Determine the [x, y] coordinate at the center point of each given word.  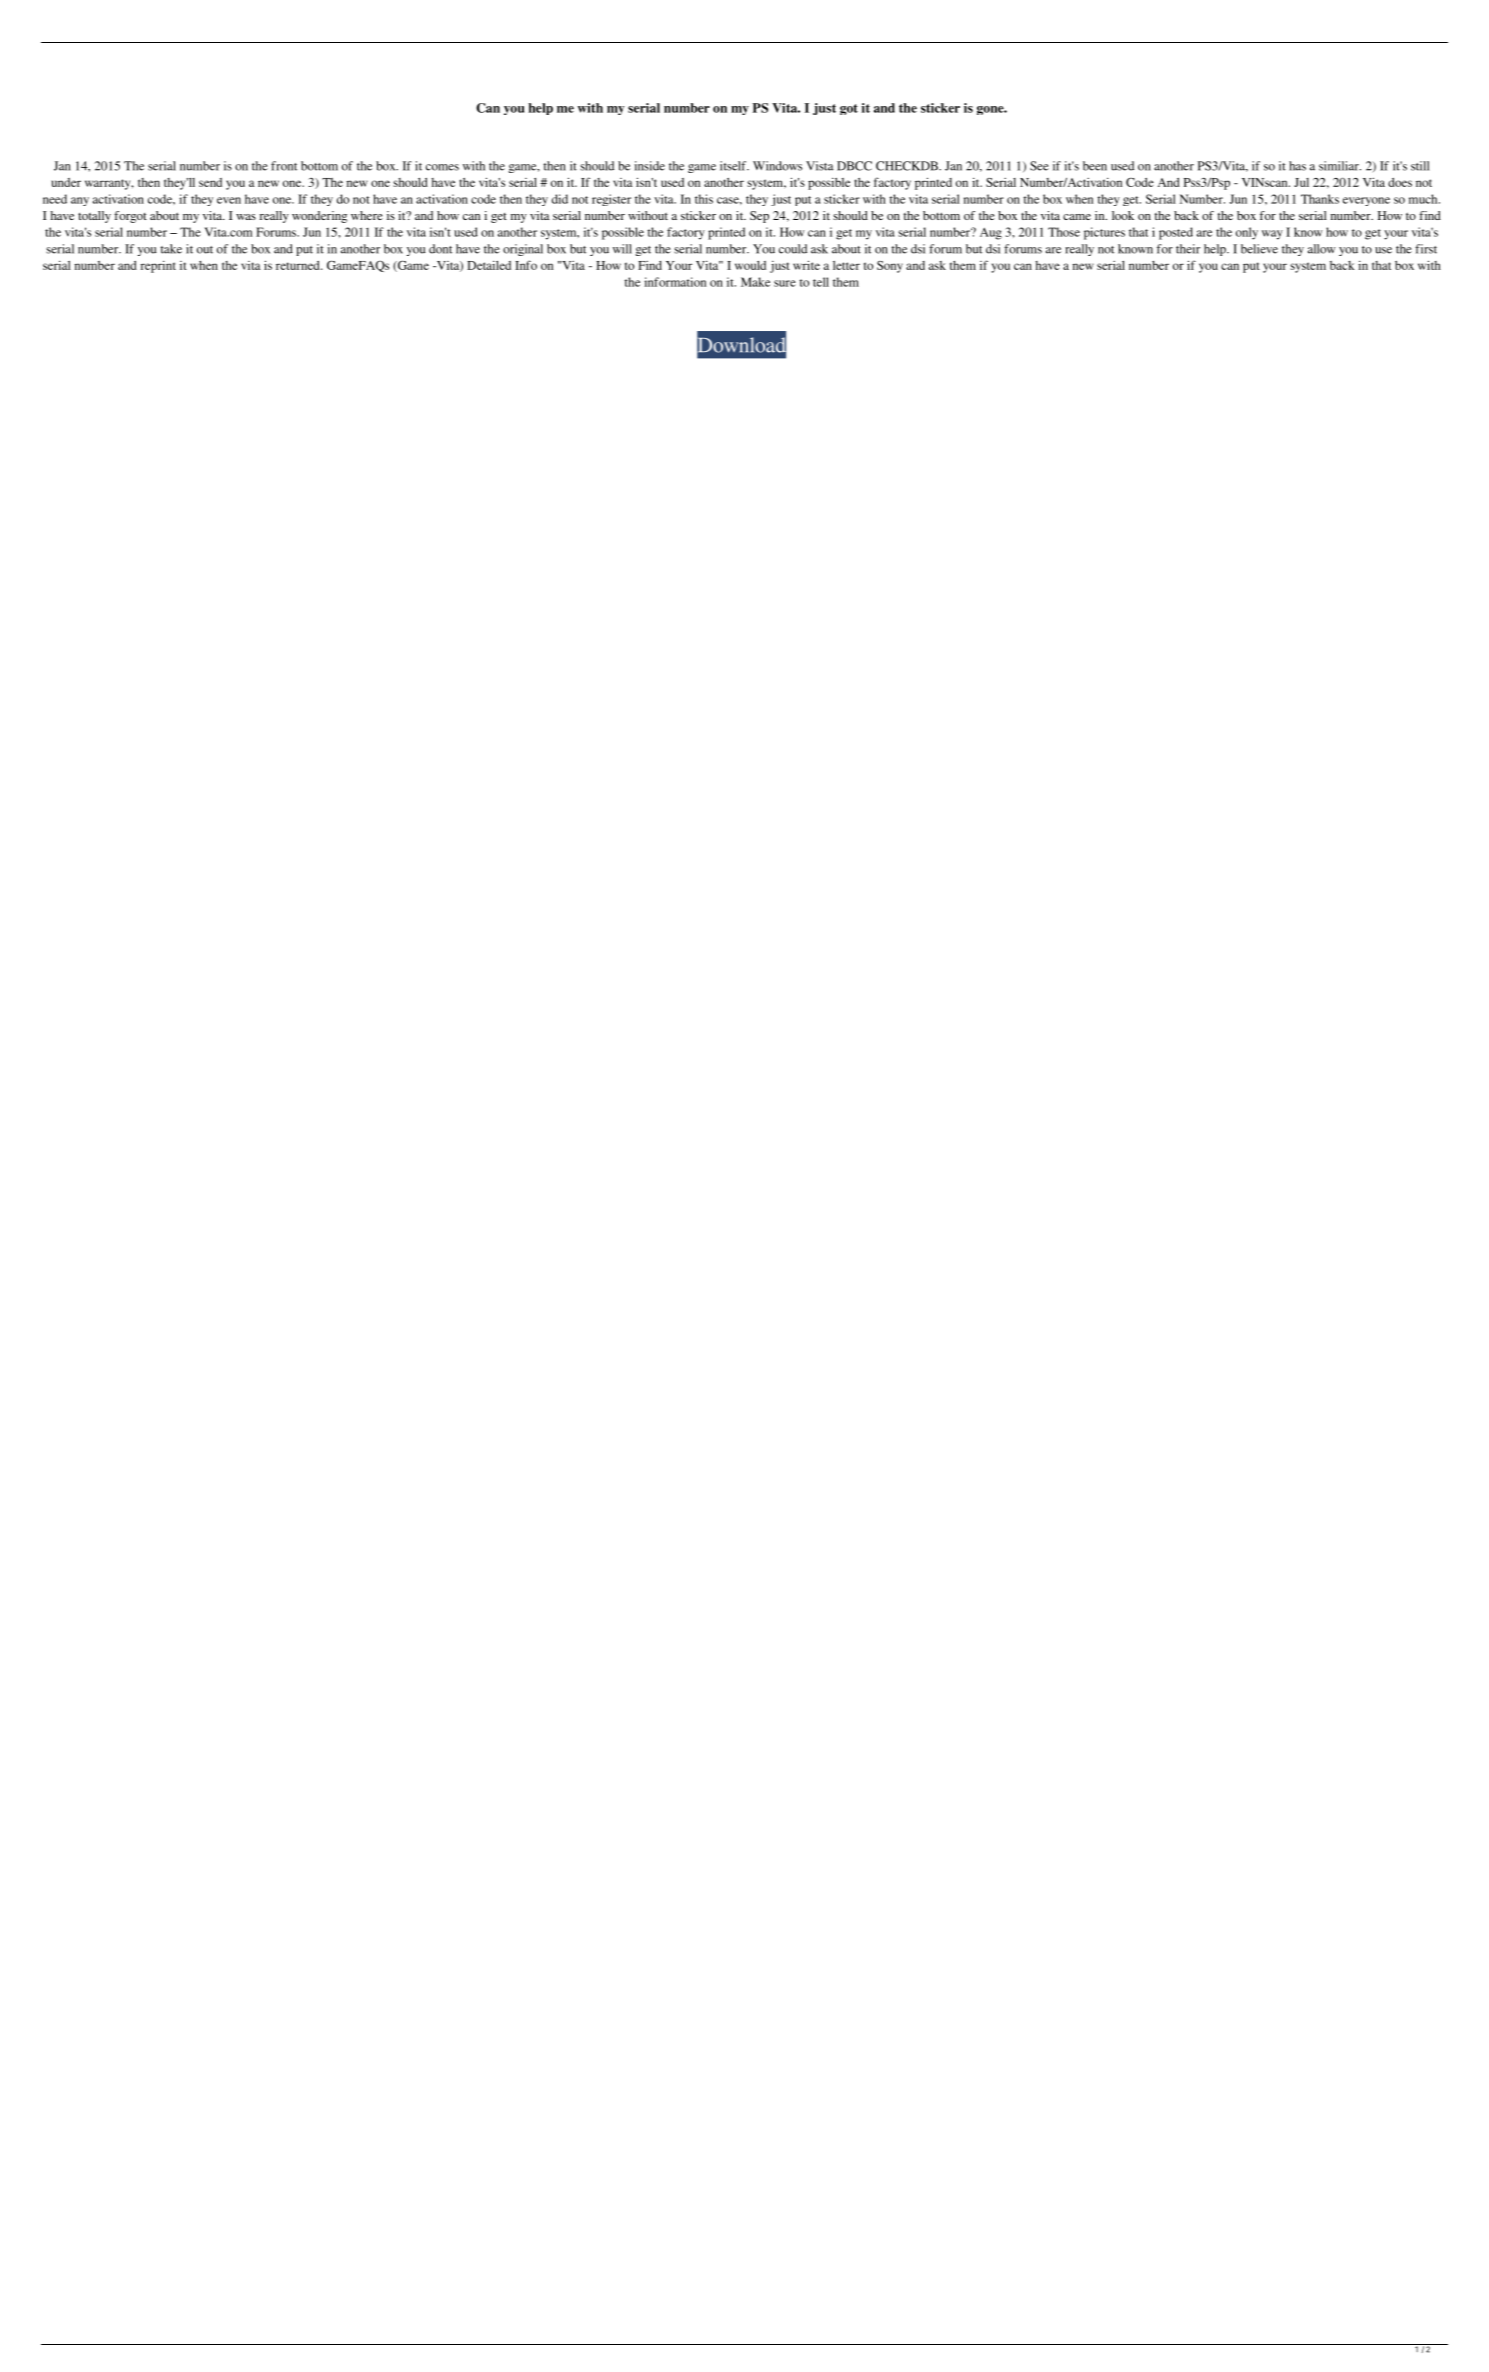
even [229, 200]
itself [734, 166]
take [171, 249]
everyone [1366, 201]
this [704, 199]
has [1297, 166]
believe [1259, 249]
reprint [158, 267]
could [793, 249]
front [284, 166]
